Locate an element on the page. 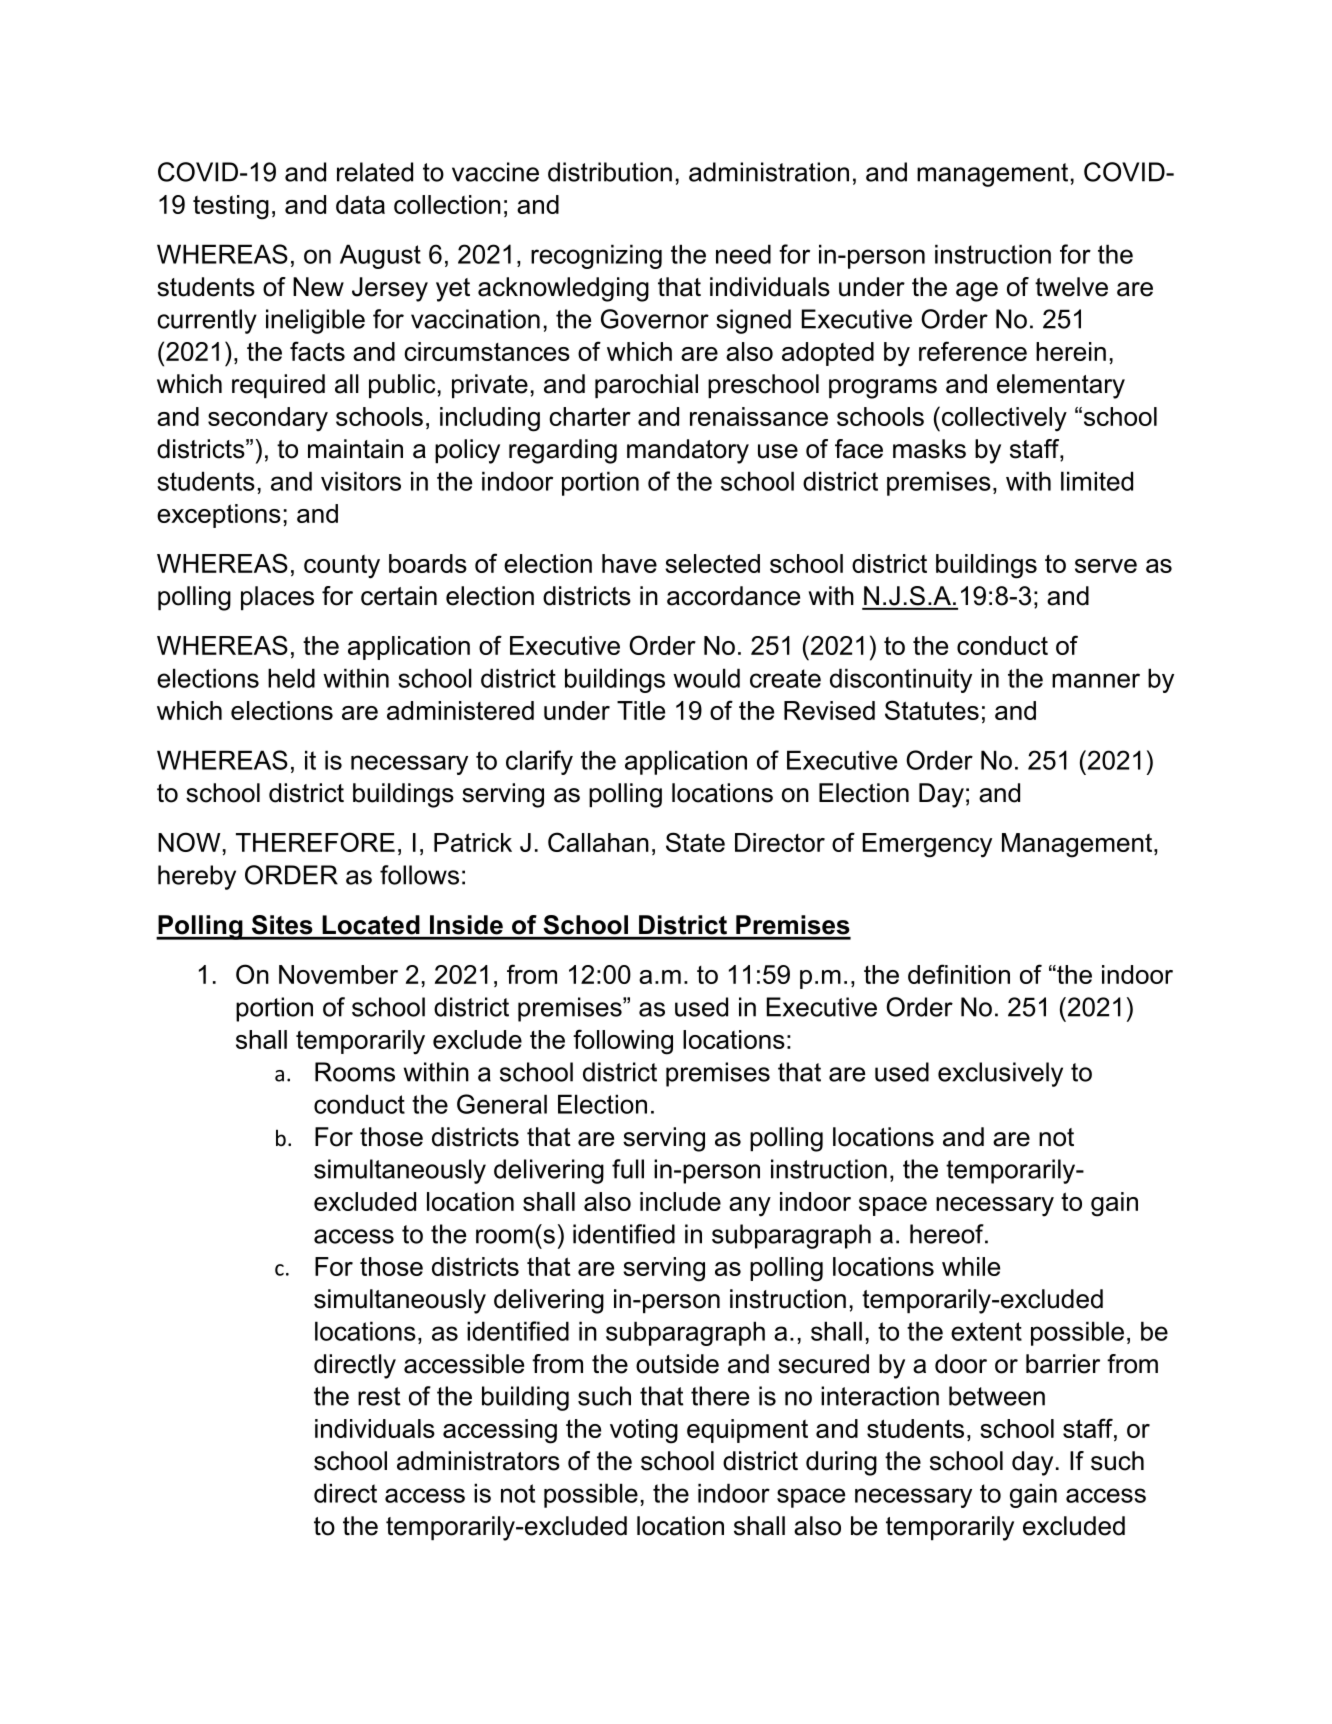 Image resolution: width=1332 pixels, height=1724 pixels. distribution is located at coordinates (610, 172).
